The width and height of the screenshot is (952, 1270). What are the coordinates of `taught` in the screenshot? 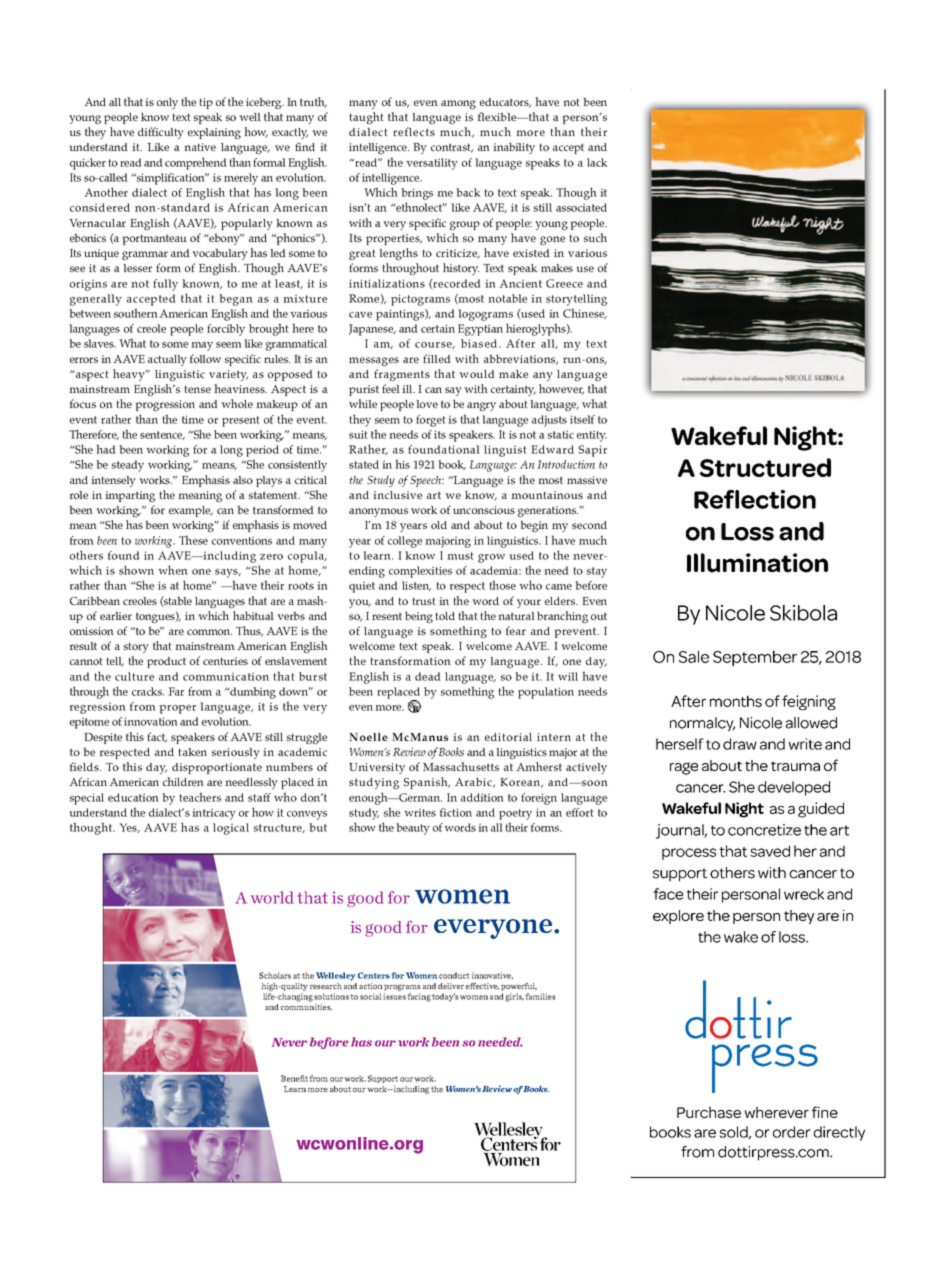 It's located at (366, 118).
